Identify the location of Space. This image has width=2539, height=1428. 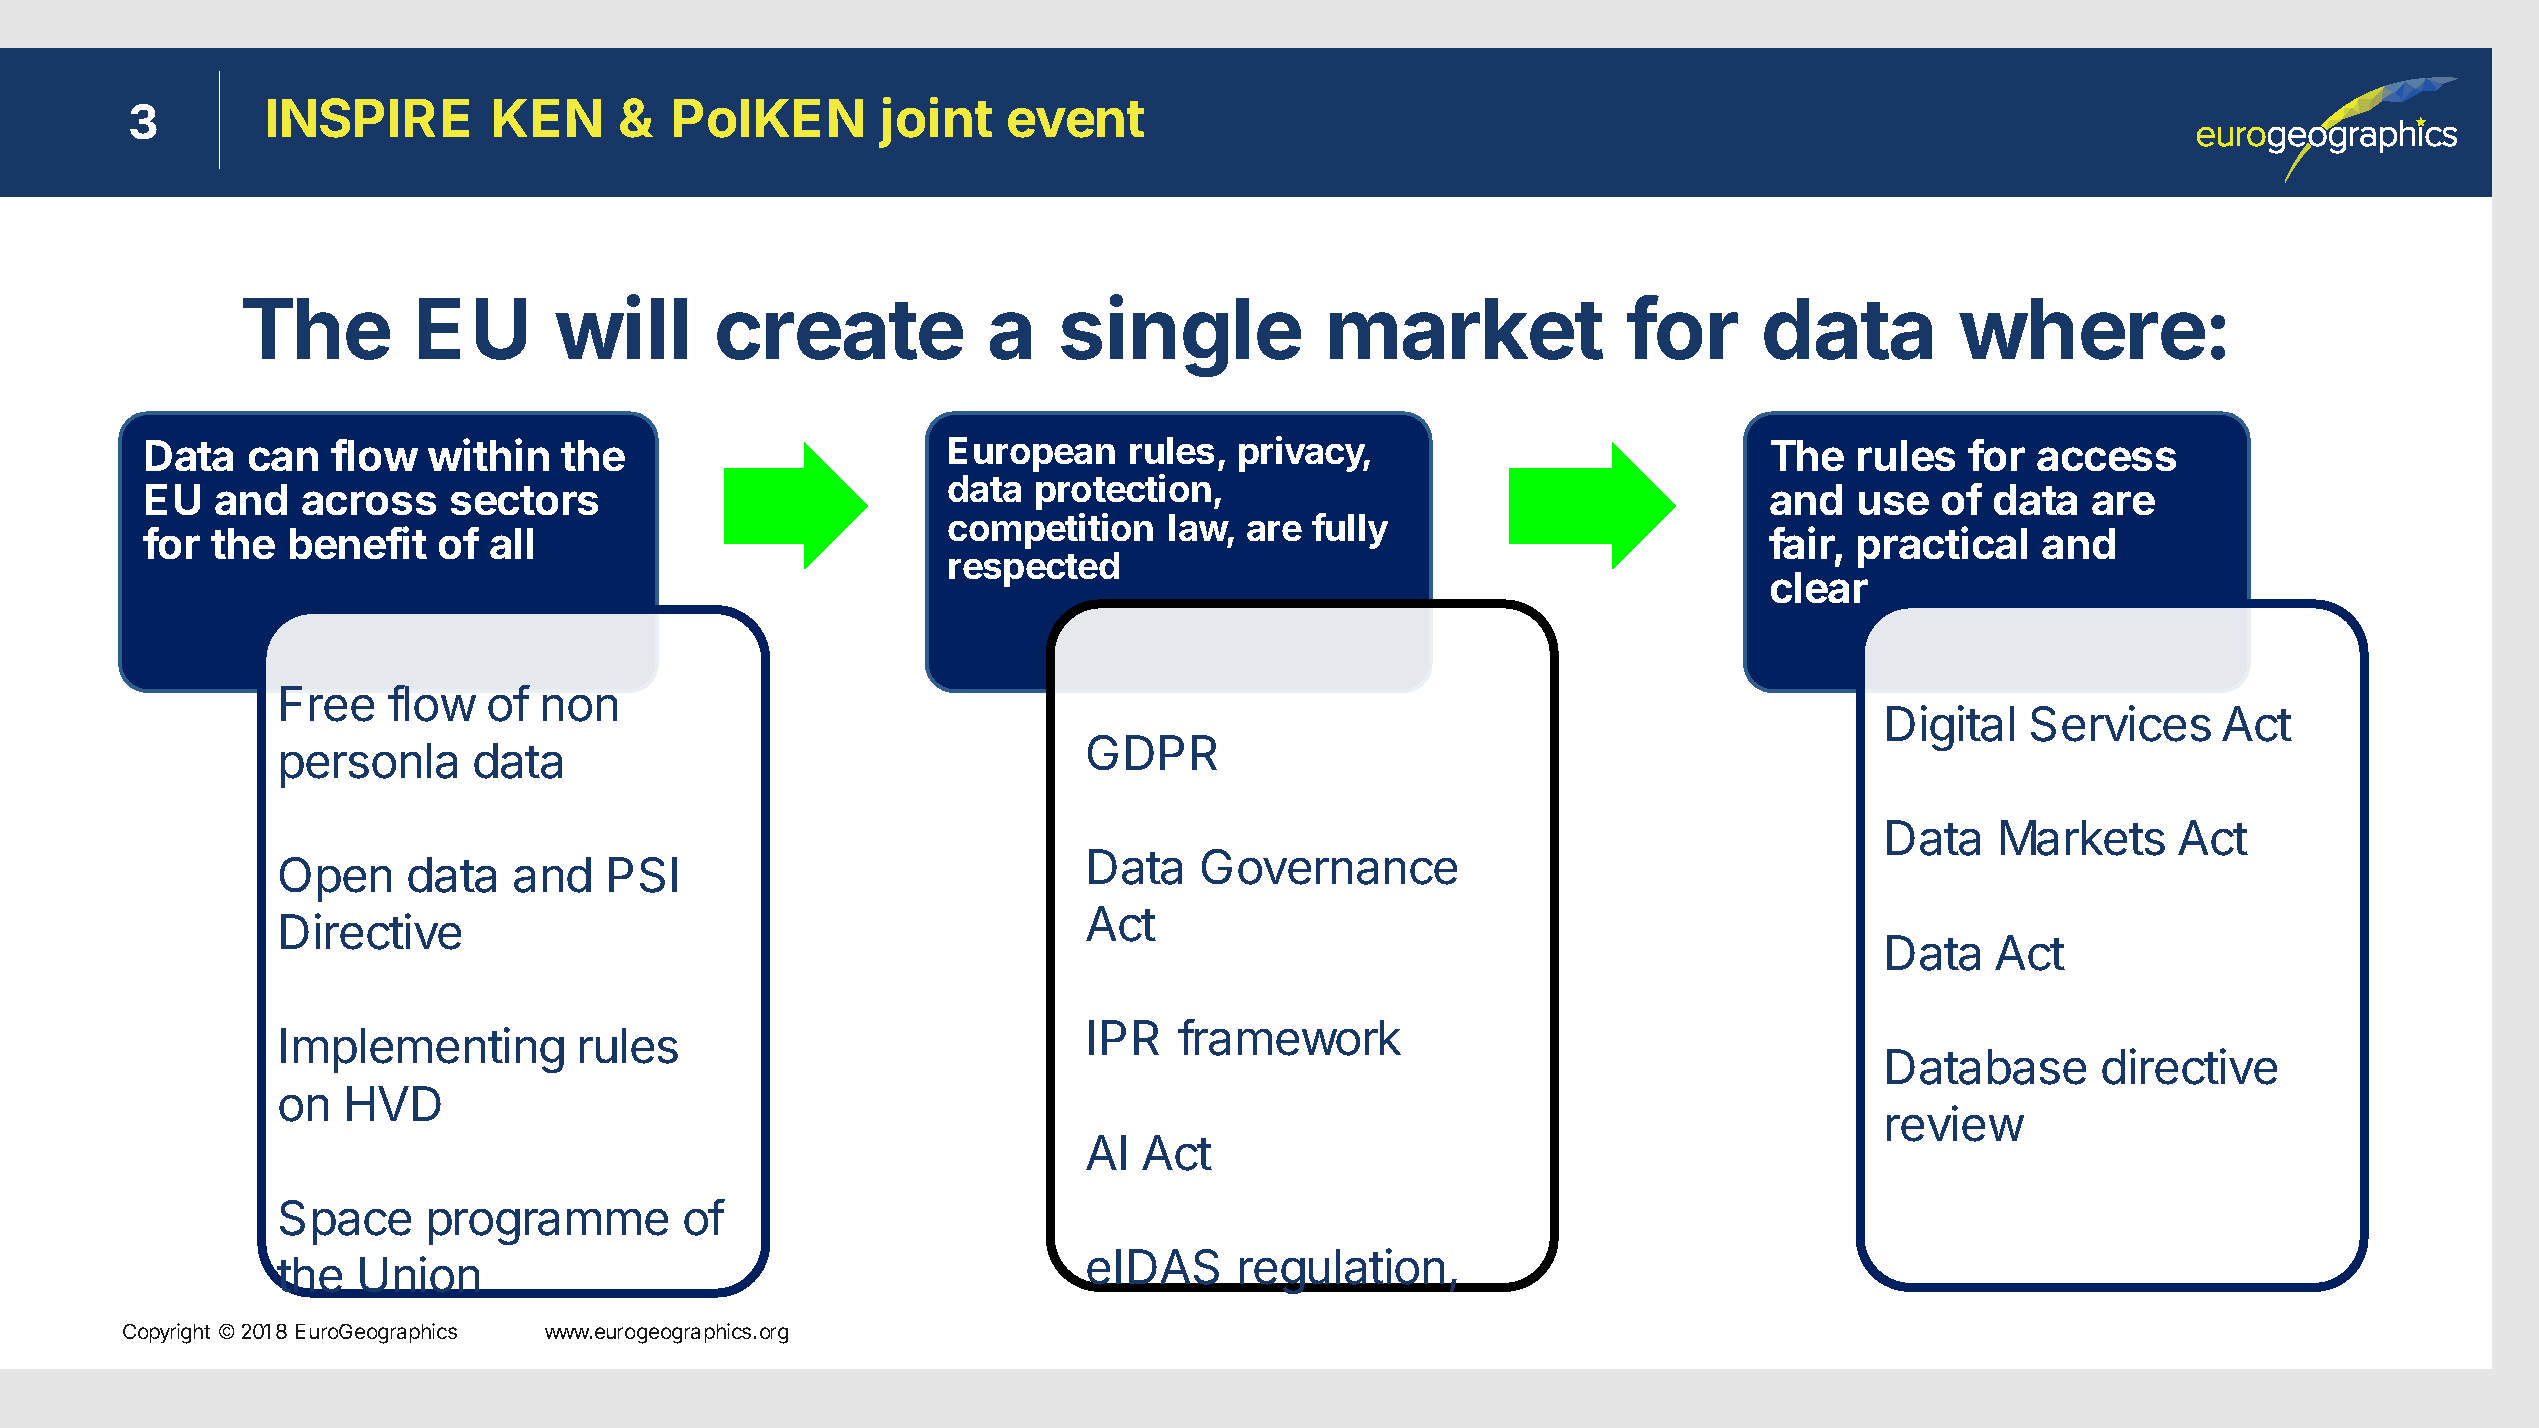
(345, 1222).
